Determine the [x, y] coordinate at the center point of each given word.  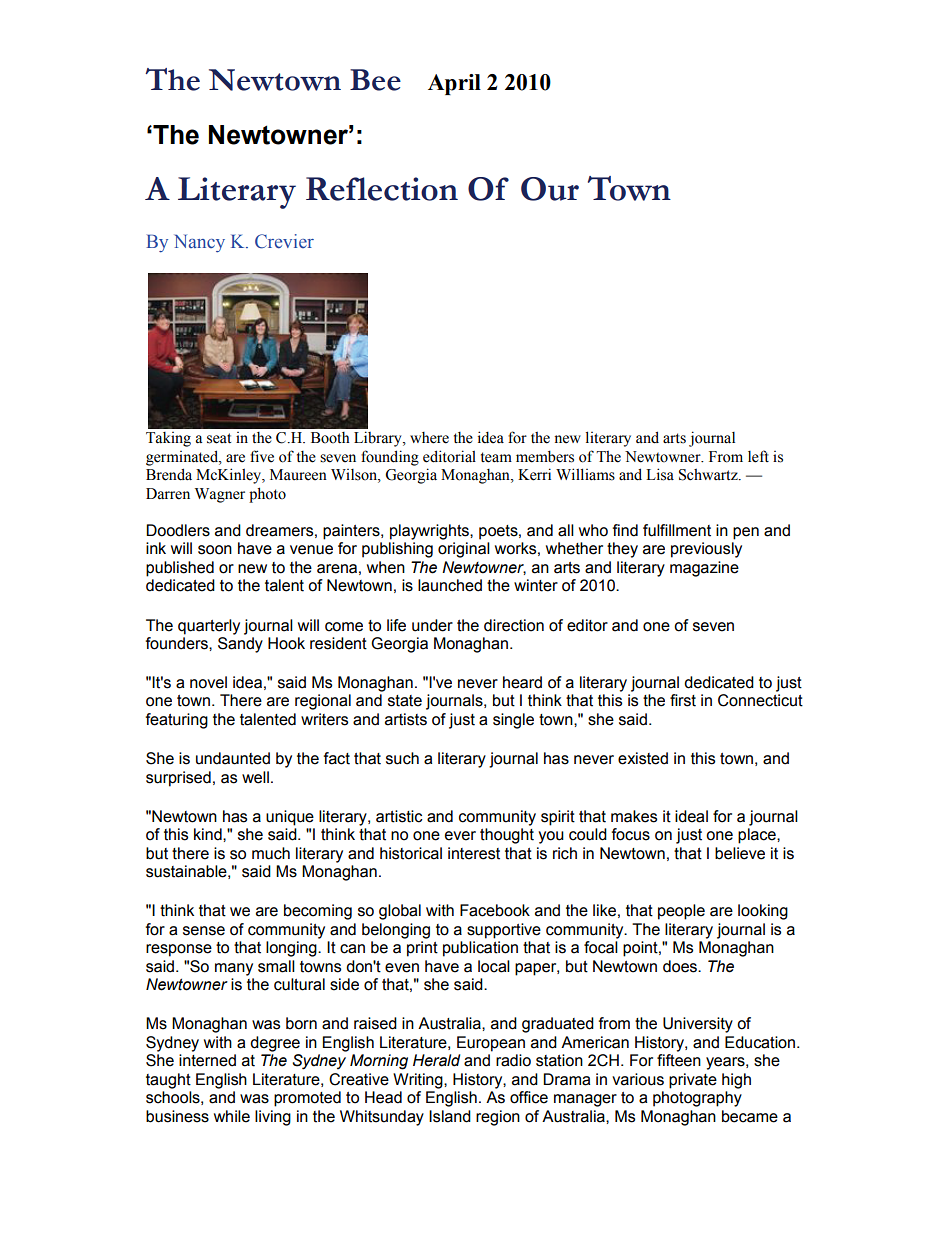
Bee [375, 80]
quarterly [209, 627]
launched [450, 585]
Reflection [382, 189]
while [232, 1116]
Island [450, 1116]
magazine [704, 569]
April [454, 84]
